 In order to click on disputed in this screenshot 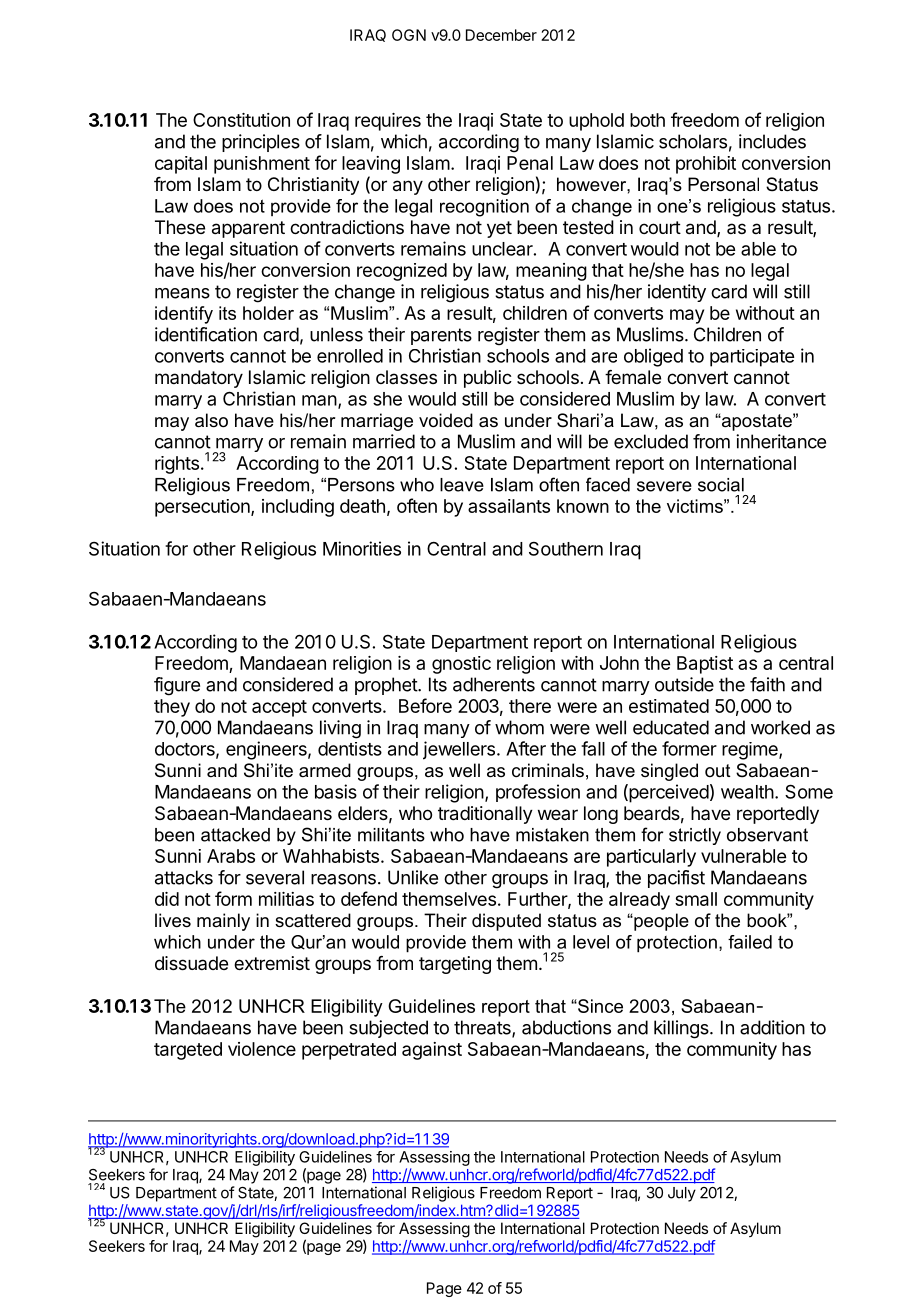, I will do `click(506, 922)`.
